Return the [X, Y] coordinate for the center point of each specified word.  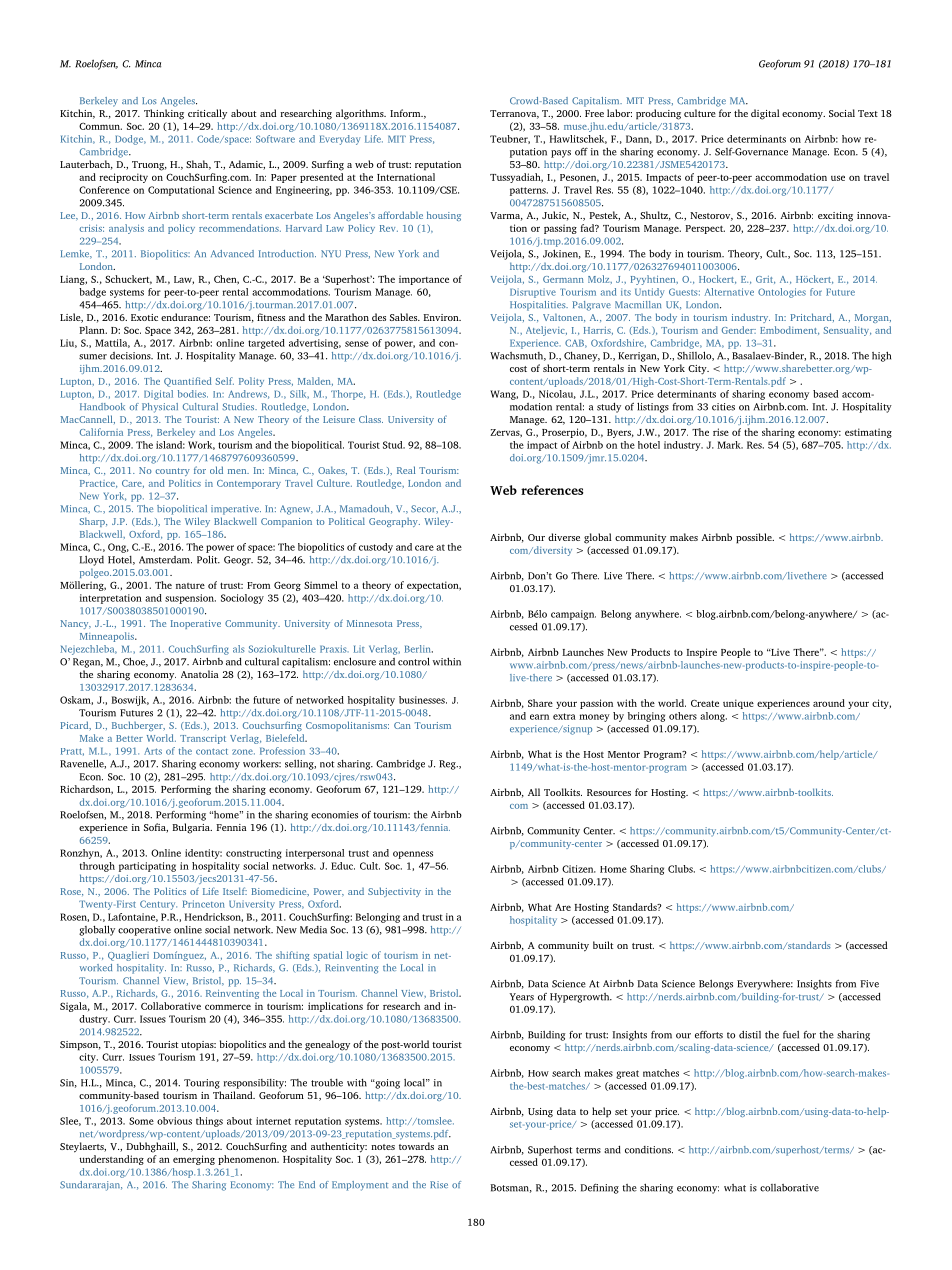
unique [738, 704]
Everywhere [765, 985]
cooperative [144, 931]
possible [755, 538]
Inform [406, 113]
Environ [442, 317]
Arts [153, 751]
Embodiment [789, 330]
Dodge [130, 140]
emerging [194, 1160]
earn [539, 717]
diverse [564, 537]
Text [868, 113]
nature [190, 586]
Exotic [144, 317]
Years [521, 997]
